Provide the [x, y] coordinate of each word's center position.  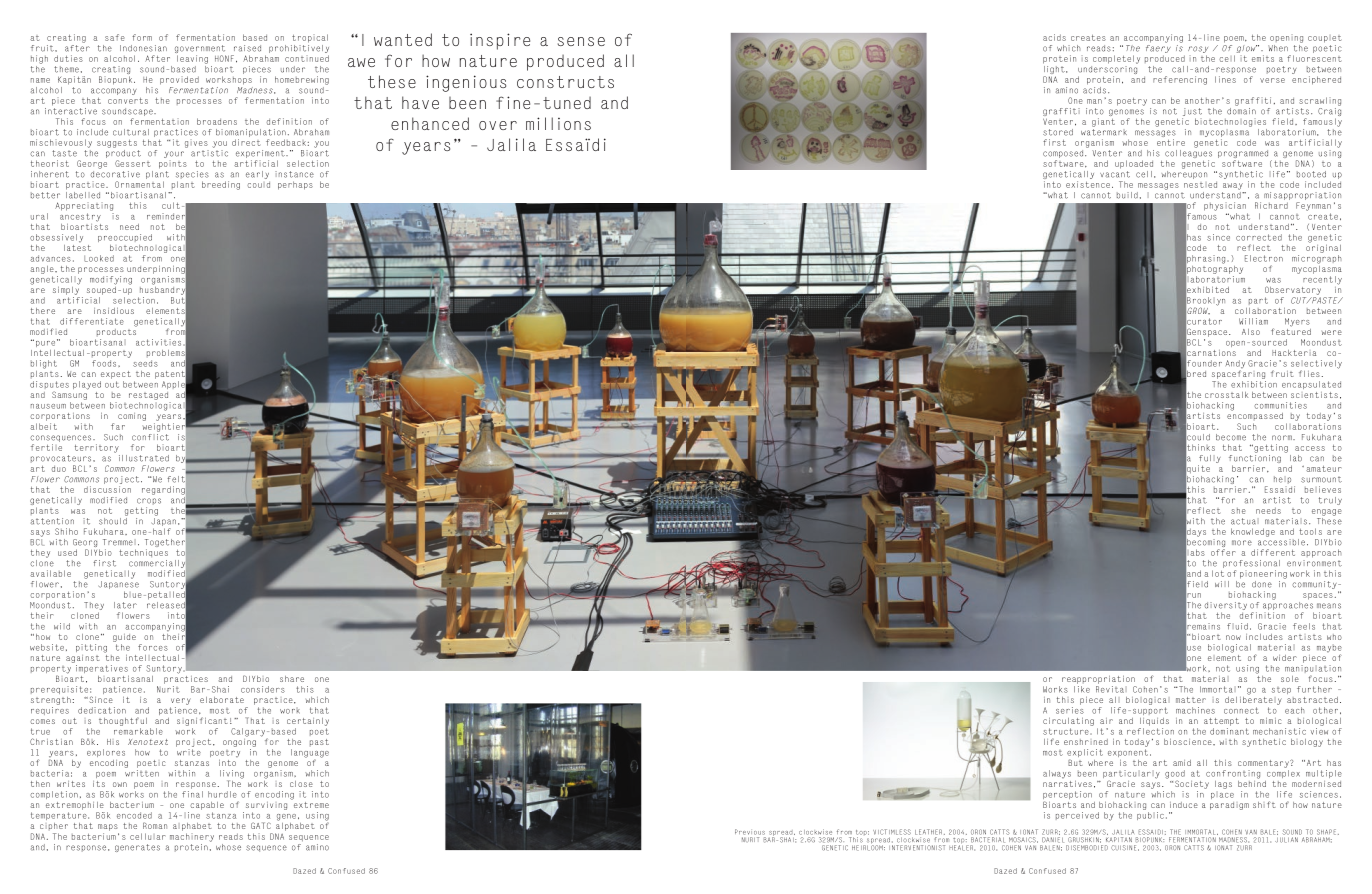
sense [581, 41]
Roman [155, 825]
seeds [145, 363]
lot [1218, 573]
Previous [750, 832]
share [292, 679]
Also [1251, 332]
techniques [143, 553]
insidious [114, 311]
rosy [1198, 51]
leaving [192, 59]
